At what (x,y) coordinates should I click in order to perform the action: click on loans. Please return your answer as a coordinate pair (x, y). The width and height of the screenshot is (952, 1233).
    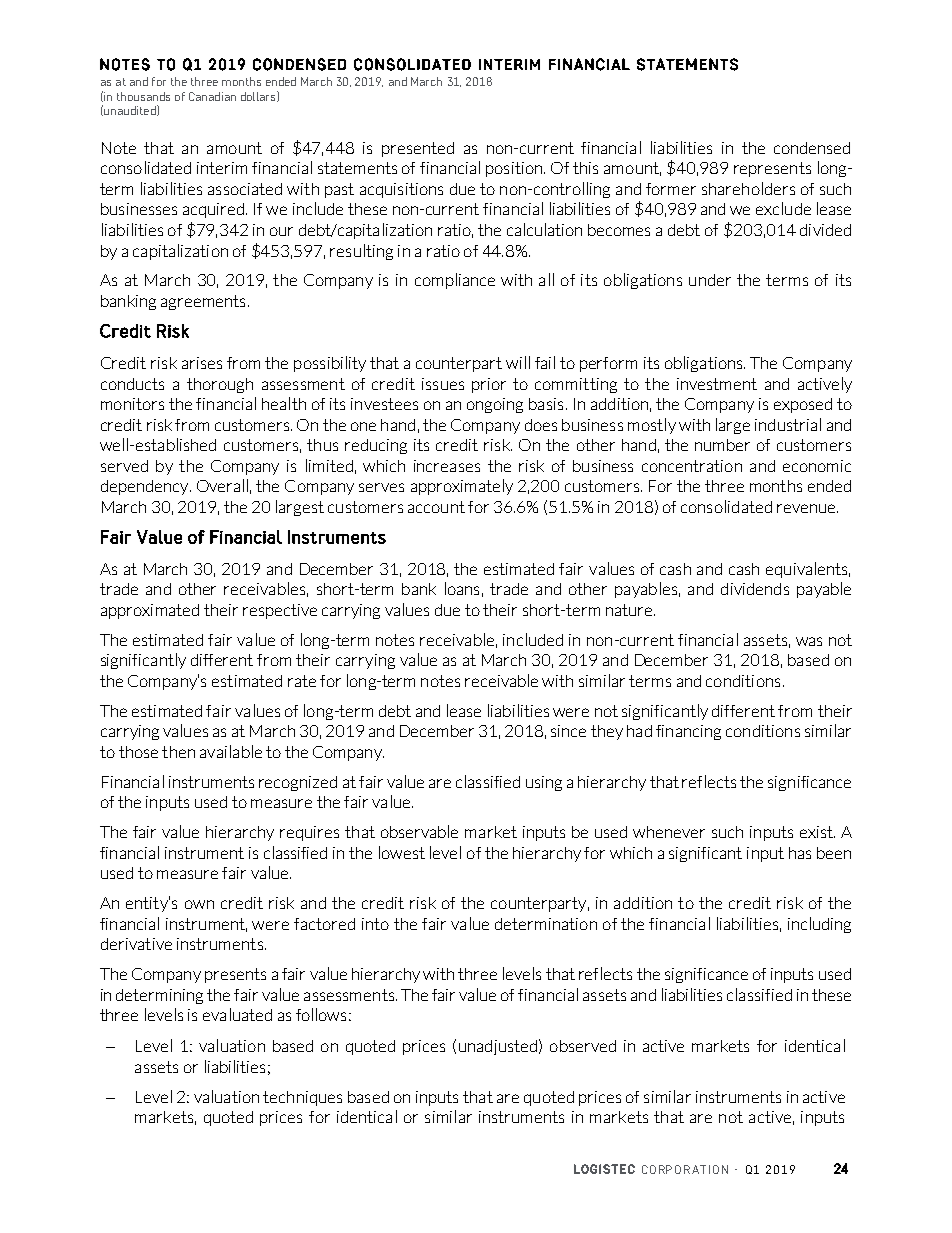
    Looking at the image, I should click on (462, 588).
